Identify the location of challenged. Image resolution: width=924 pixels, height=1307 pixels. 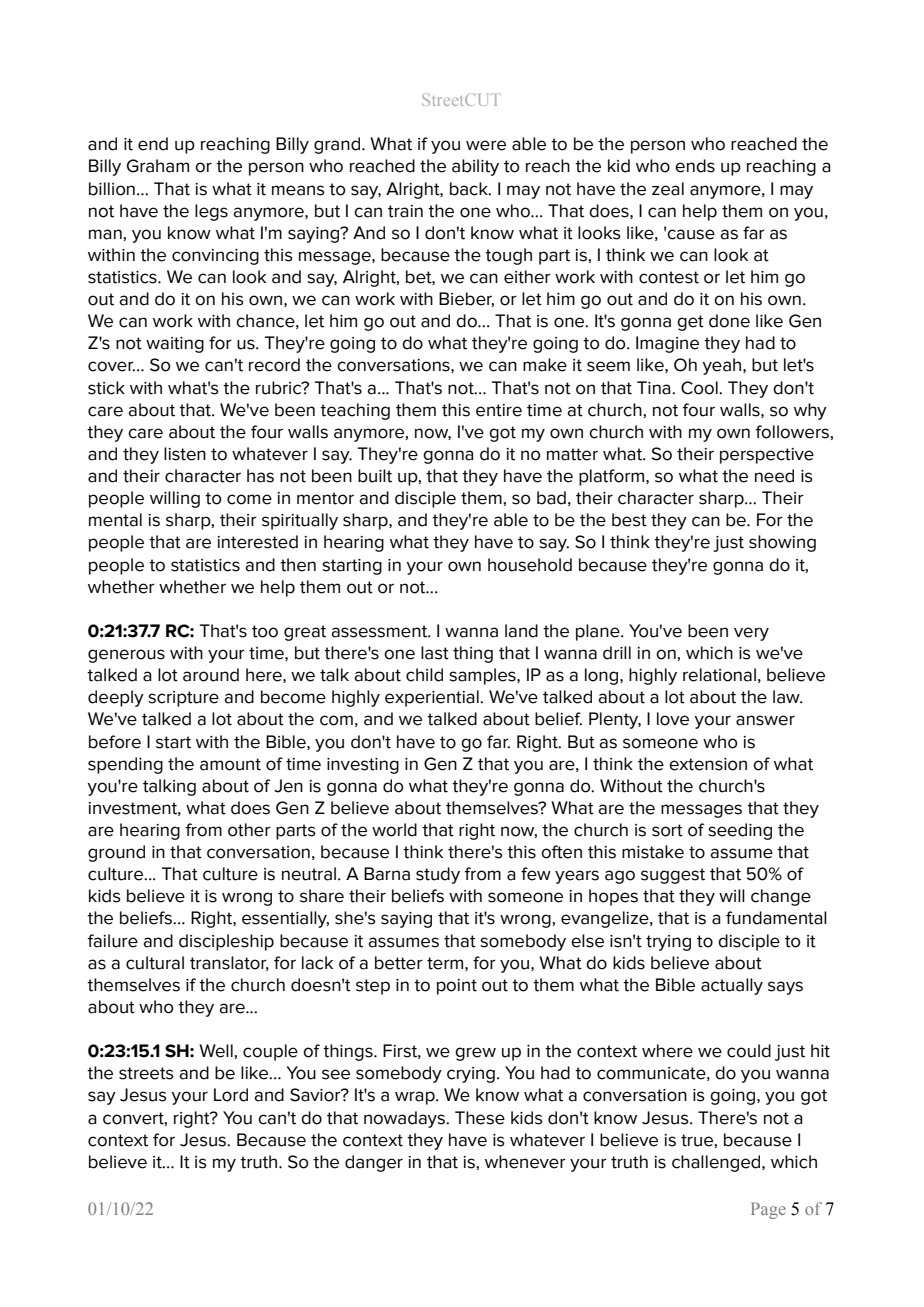
(717, 1163).
